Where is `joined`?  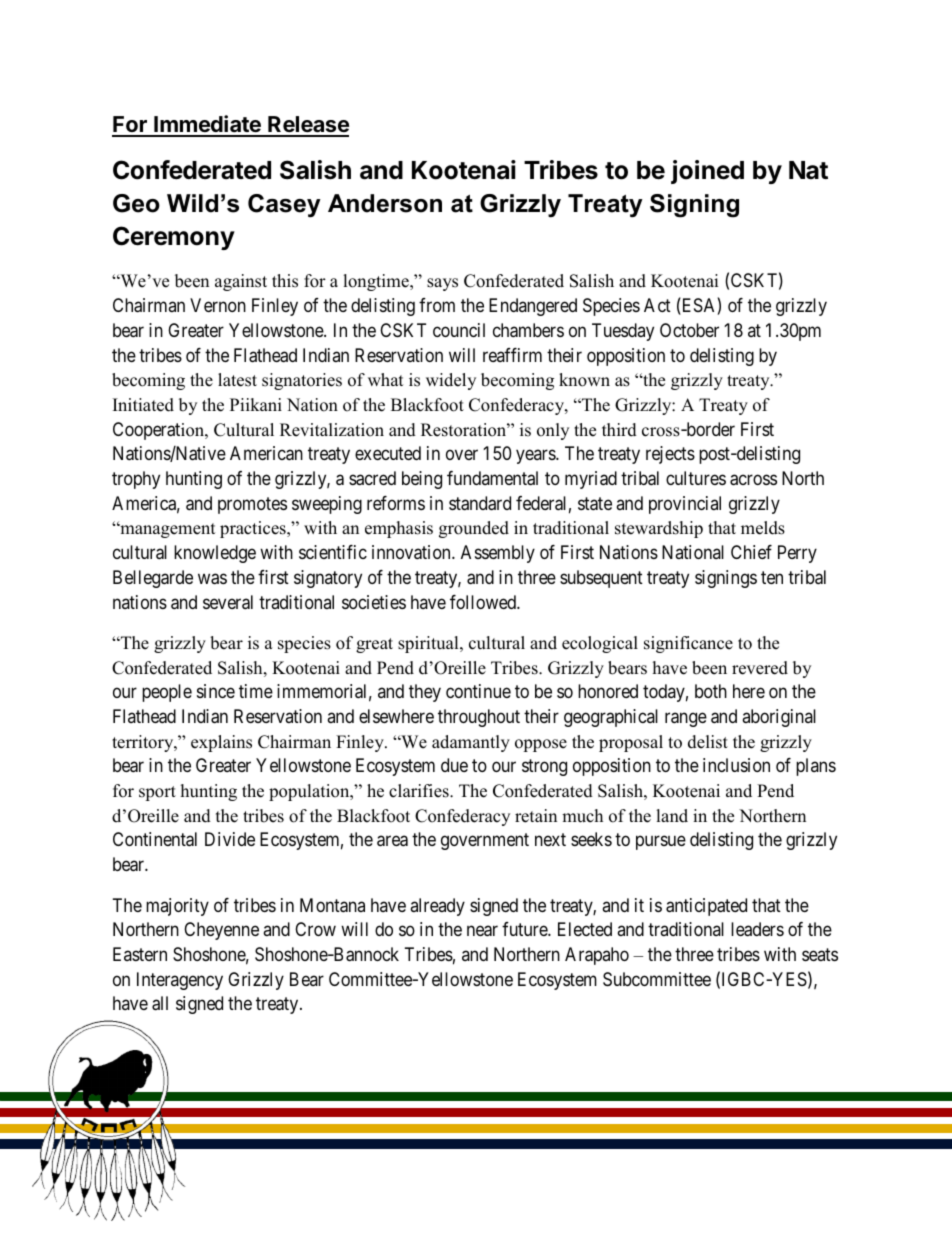
joined is located at coordinates (707, 172).
